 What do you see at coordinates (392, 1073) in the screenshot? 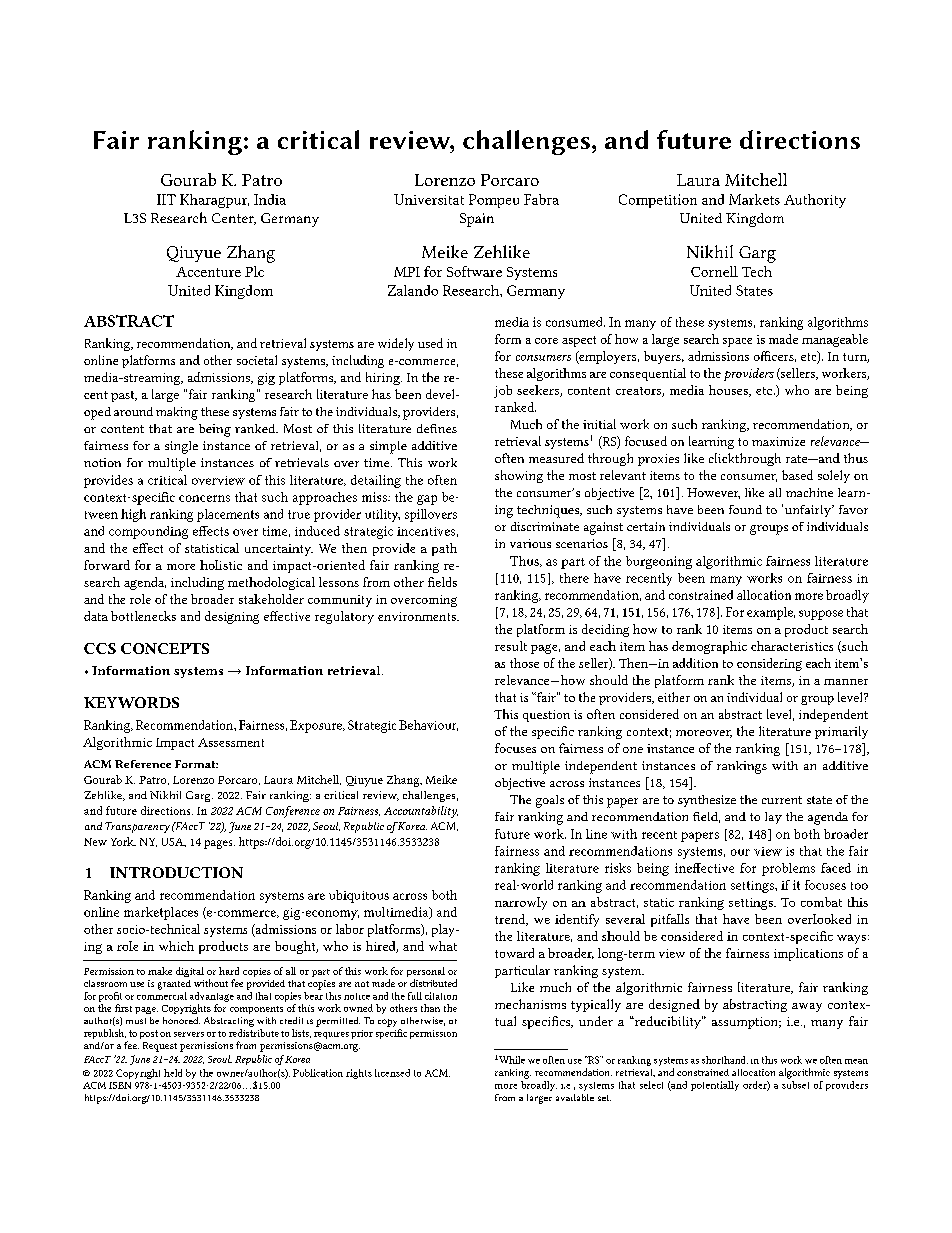
I see `licensed` at bounding box center [392, 1073].
